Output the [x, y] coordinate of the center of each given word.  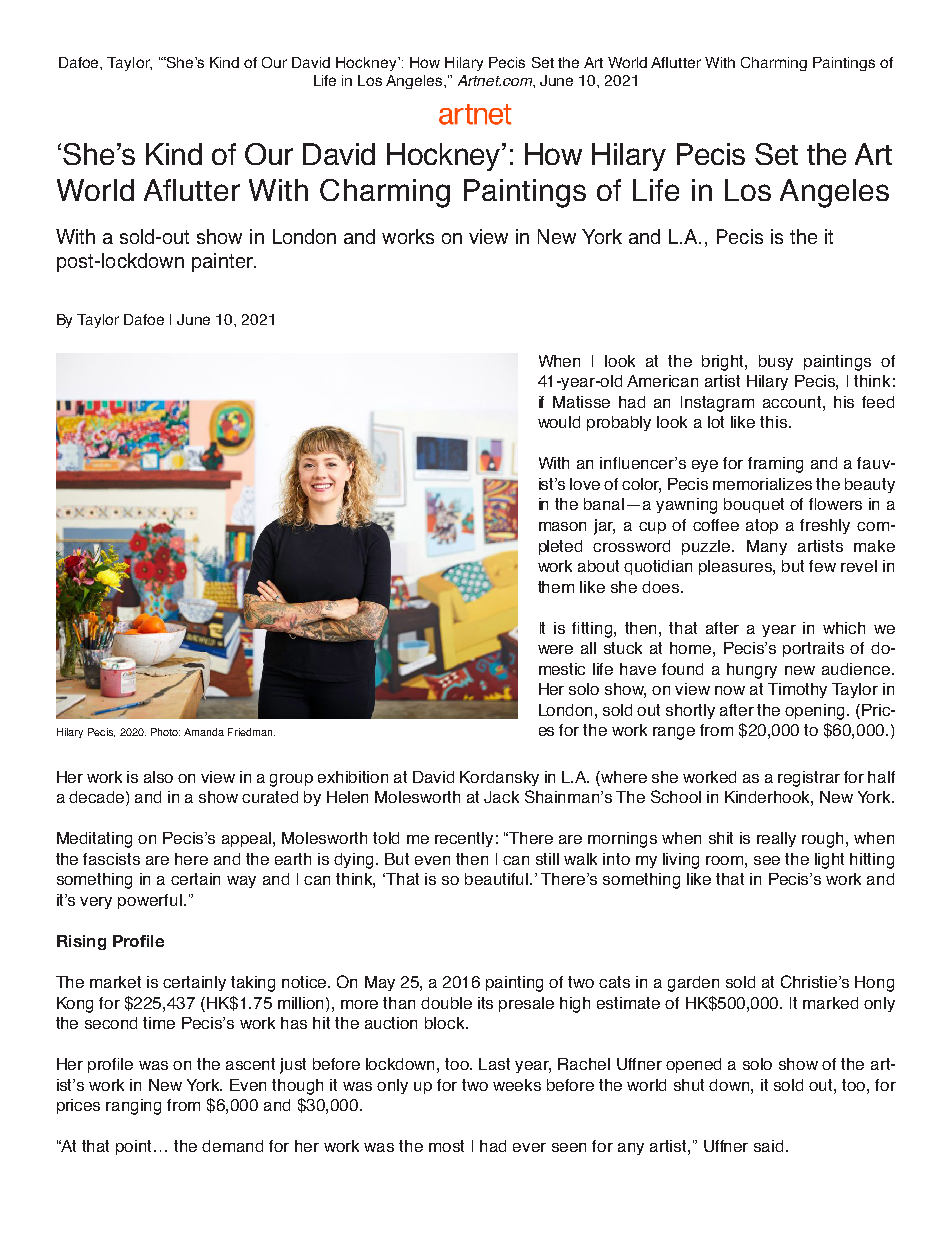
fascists [111, 859]
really [776, 839]
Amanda [204, 732]
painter [223, 262]
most [446, 1146]
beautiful [498, 879]
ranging [133, 1107]
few [822, 566]
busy [776, 362]
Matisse [581, 402]
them [556, 587]
